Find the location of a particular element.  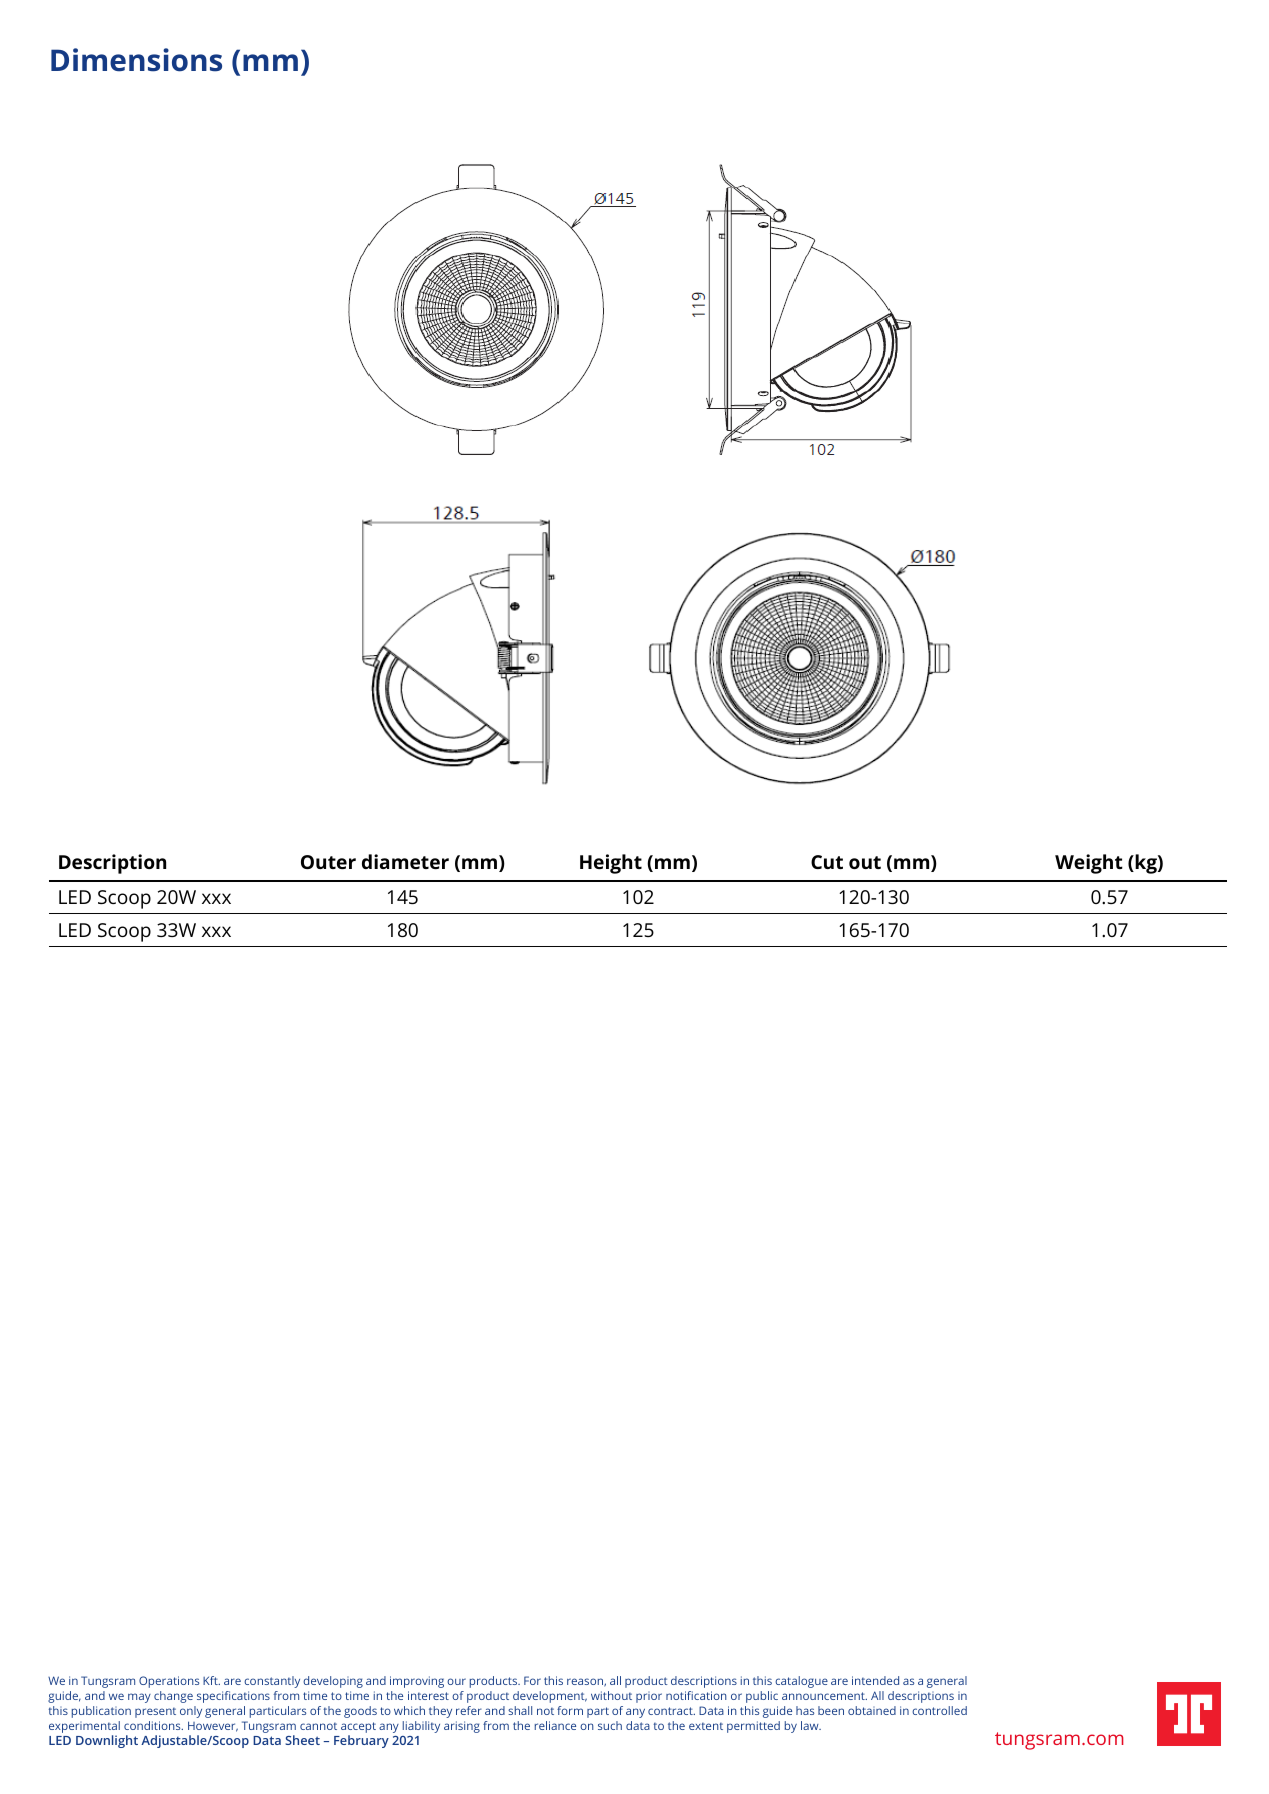

Outer is located at coordinates (328, 862).
